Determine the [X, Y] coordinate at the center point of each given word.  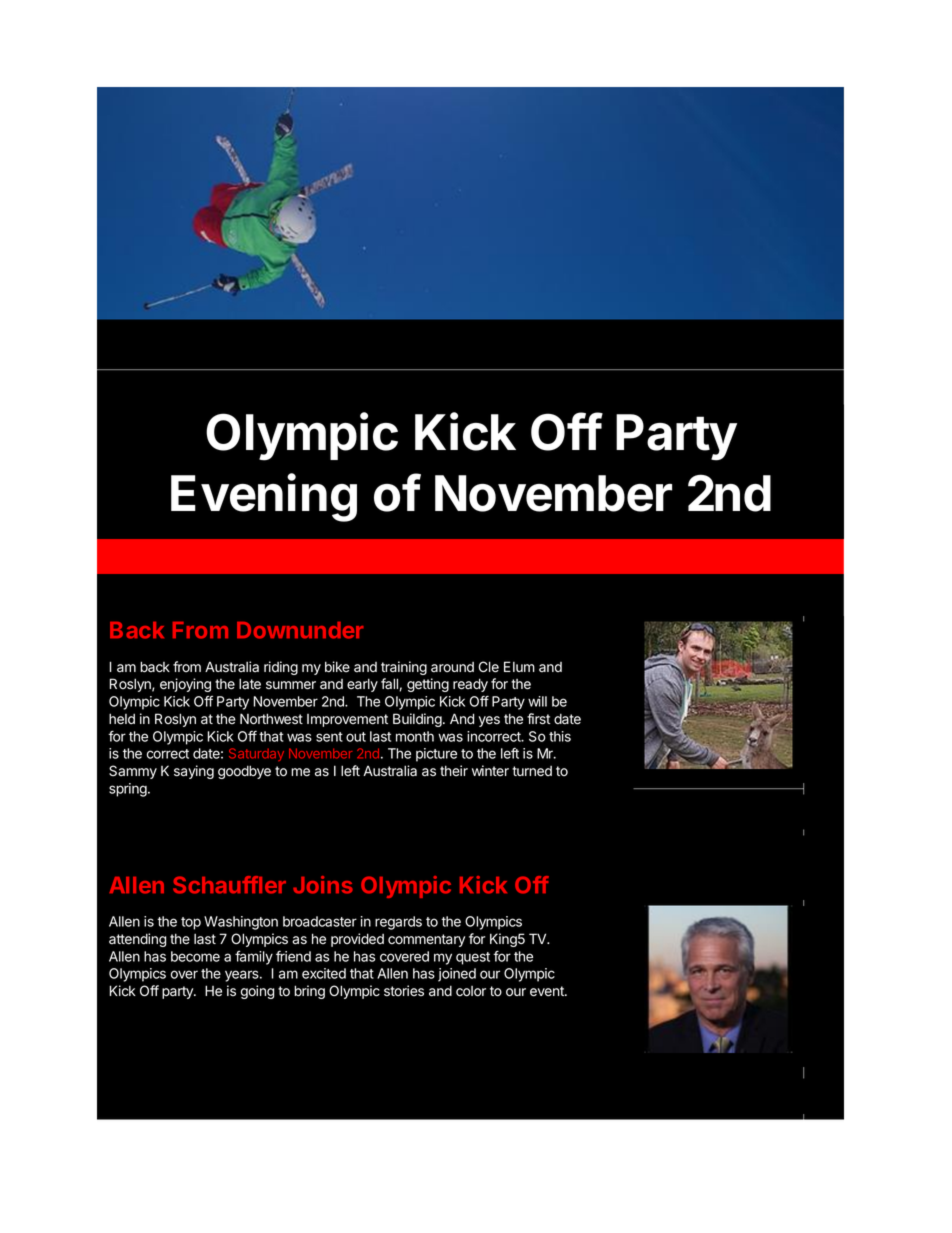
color [471, 991]
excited [324, 973]
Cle [489, 667]
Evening [264, 497]
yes [489, 721]
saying [194, 772]
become [195, 956]
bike [337, 666]
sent [329, 737]
